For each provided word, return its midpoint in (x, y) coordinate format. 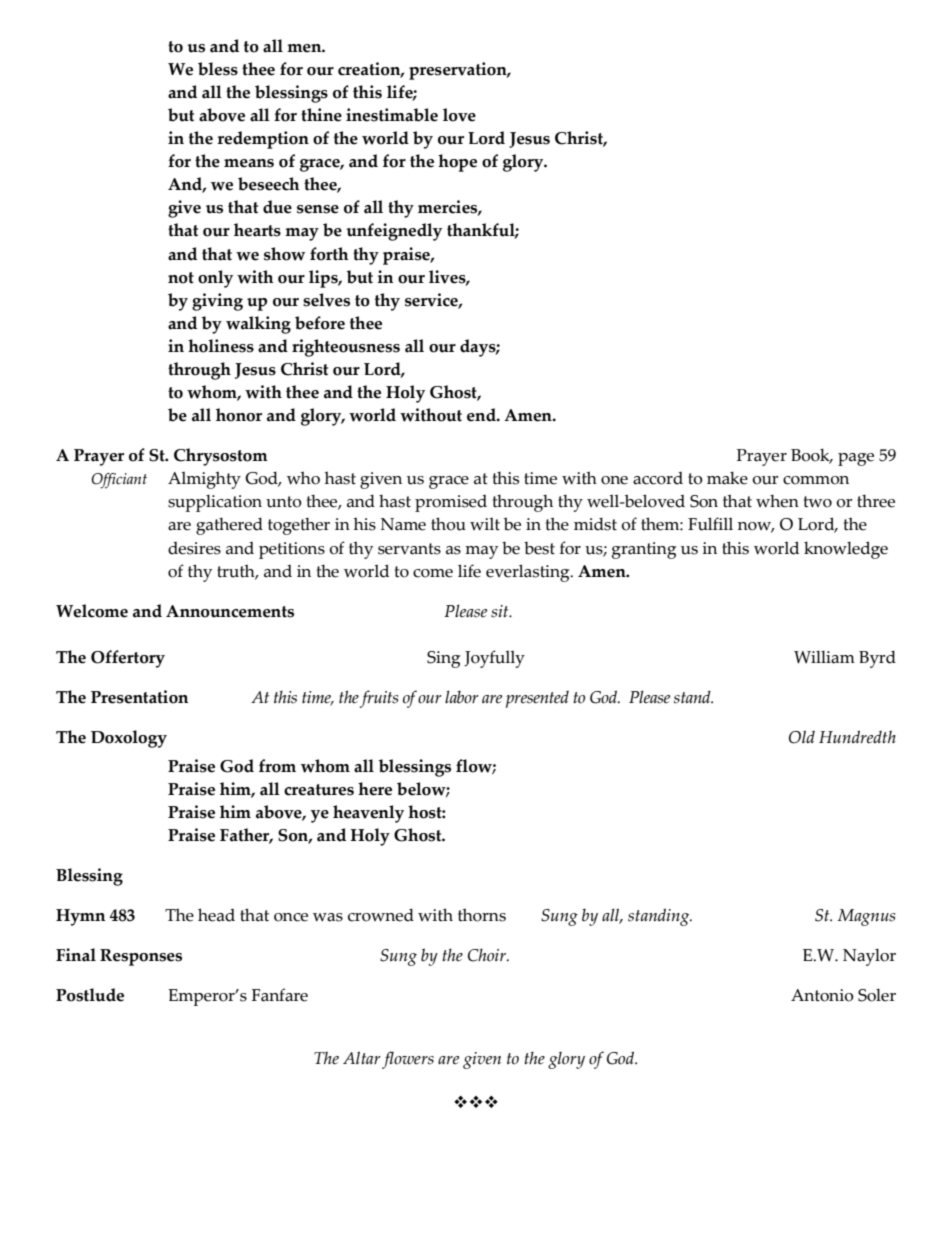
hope (457, 163)
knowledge (846, 550)
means (249, 163)
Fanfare (280, 995)
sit (501, 611)
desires (194, 548)
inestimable (392, 115)
